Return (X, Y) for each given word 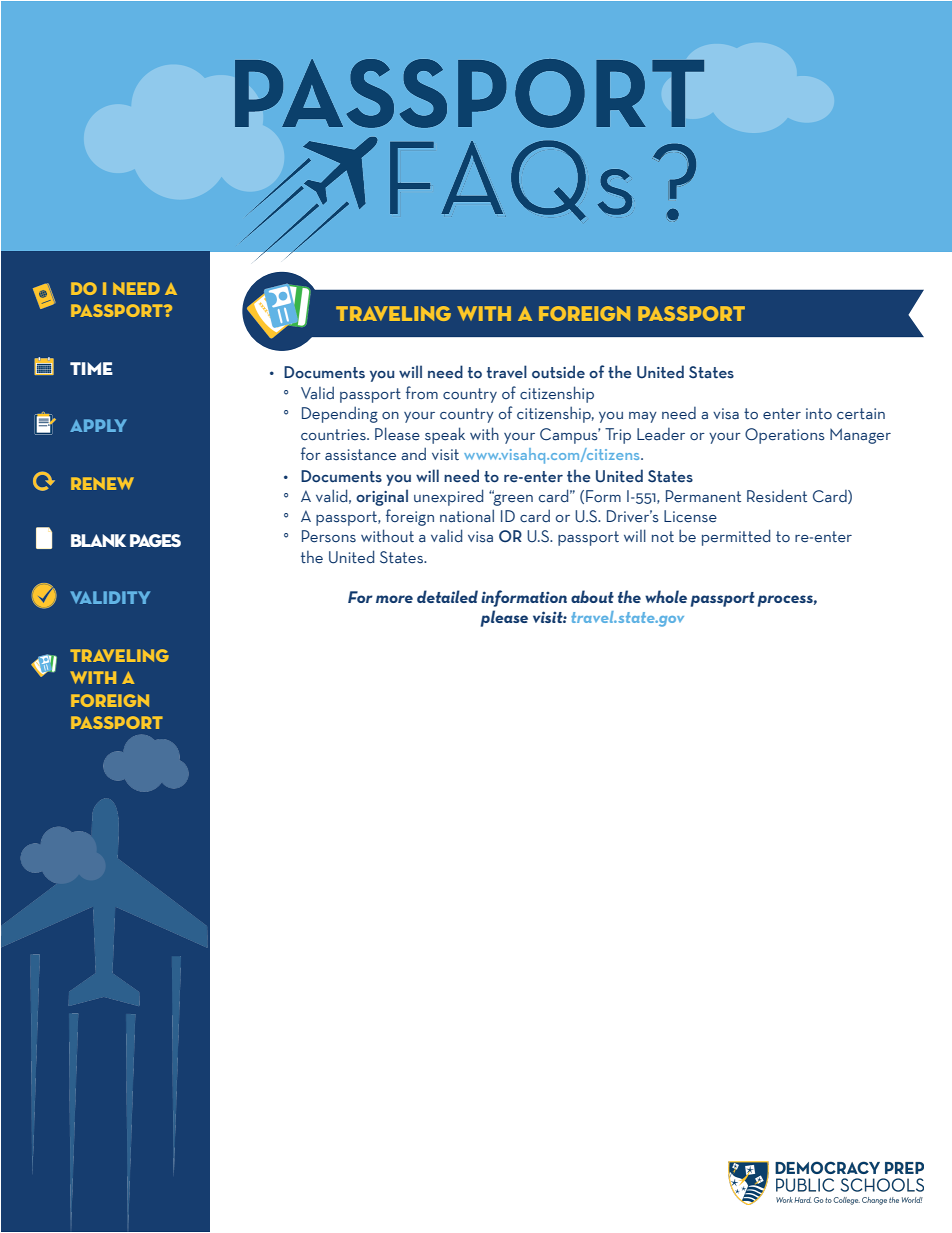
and (413, 454)
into (819, 413)
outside (558, 372)
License (690, 516)
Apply (98, 425)
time (91, 368)
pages (155, 540)
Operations (785, 436)
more (394, 599)
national (467, 516)
